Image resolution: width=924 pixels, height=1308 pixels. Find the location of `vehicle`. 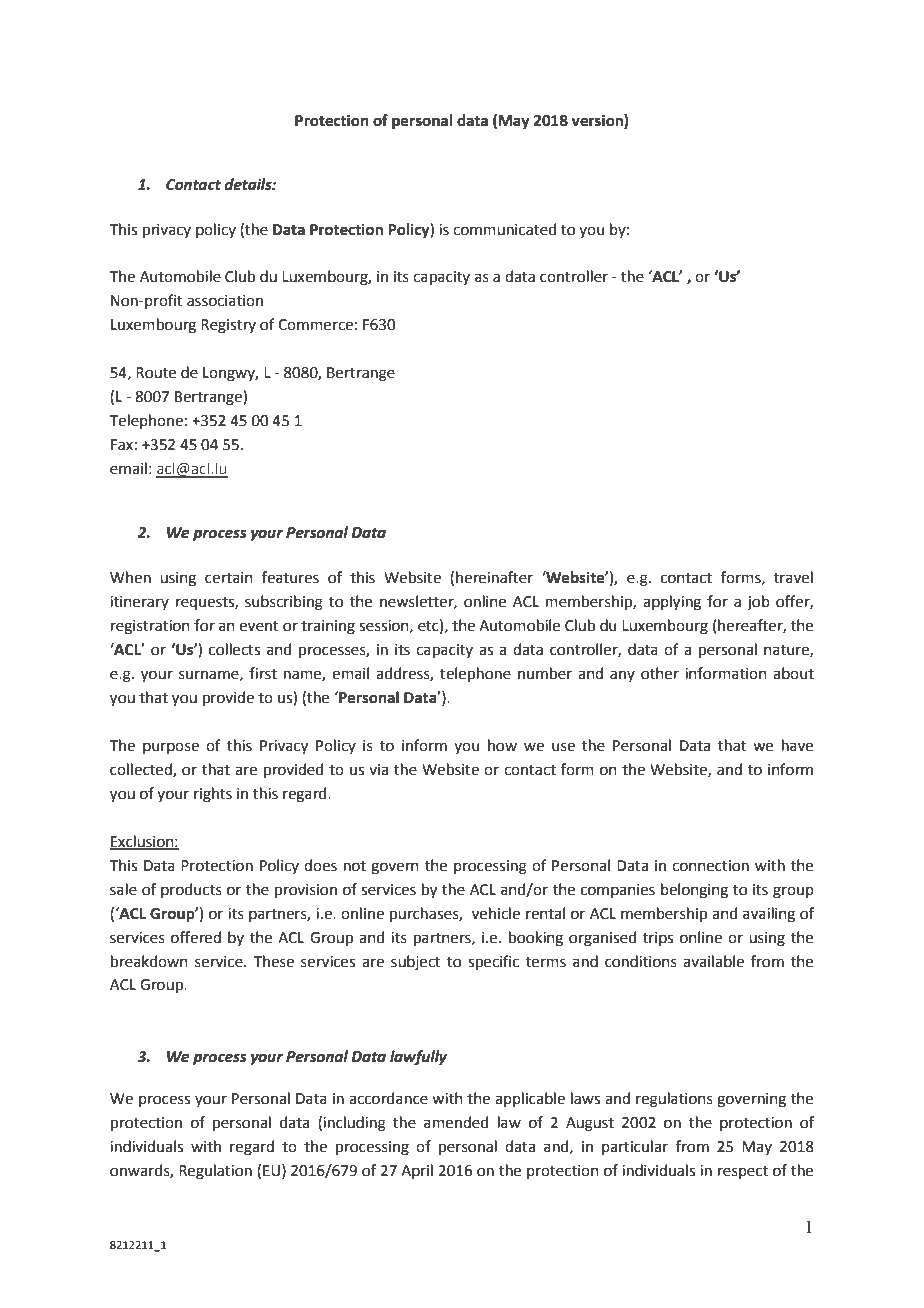

vehicle is located at coordinates (496, 913).
